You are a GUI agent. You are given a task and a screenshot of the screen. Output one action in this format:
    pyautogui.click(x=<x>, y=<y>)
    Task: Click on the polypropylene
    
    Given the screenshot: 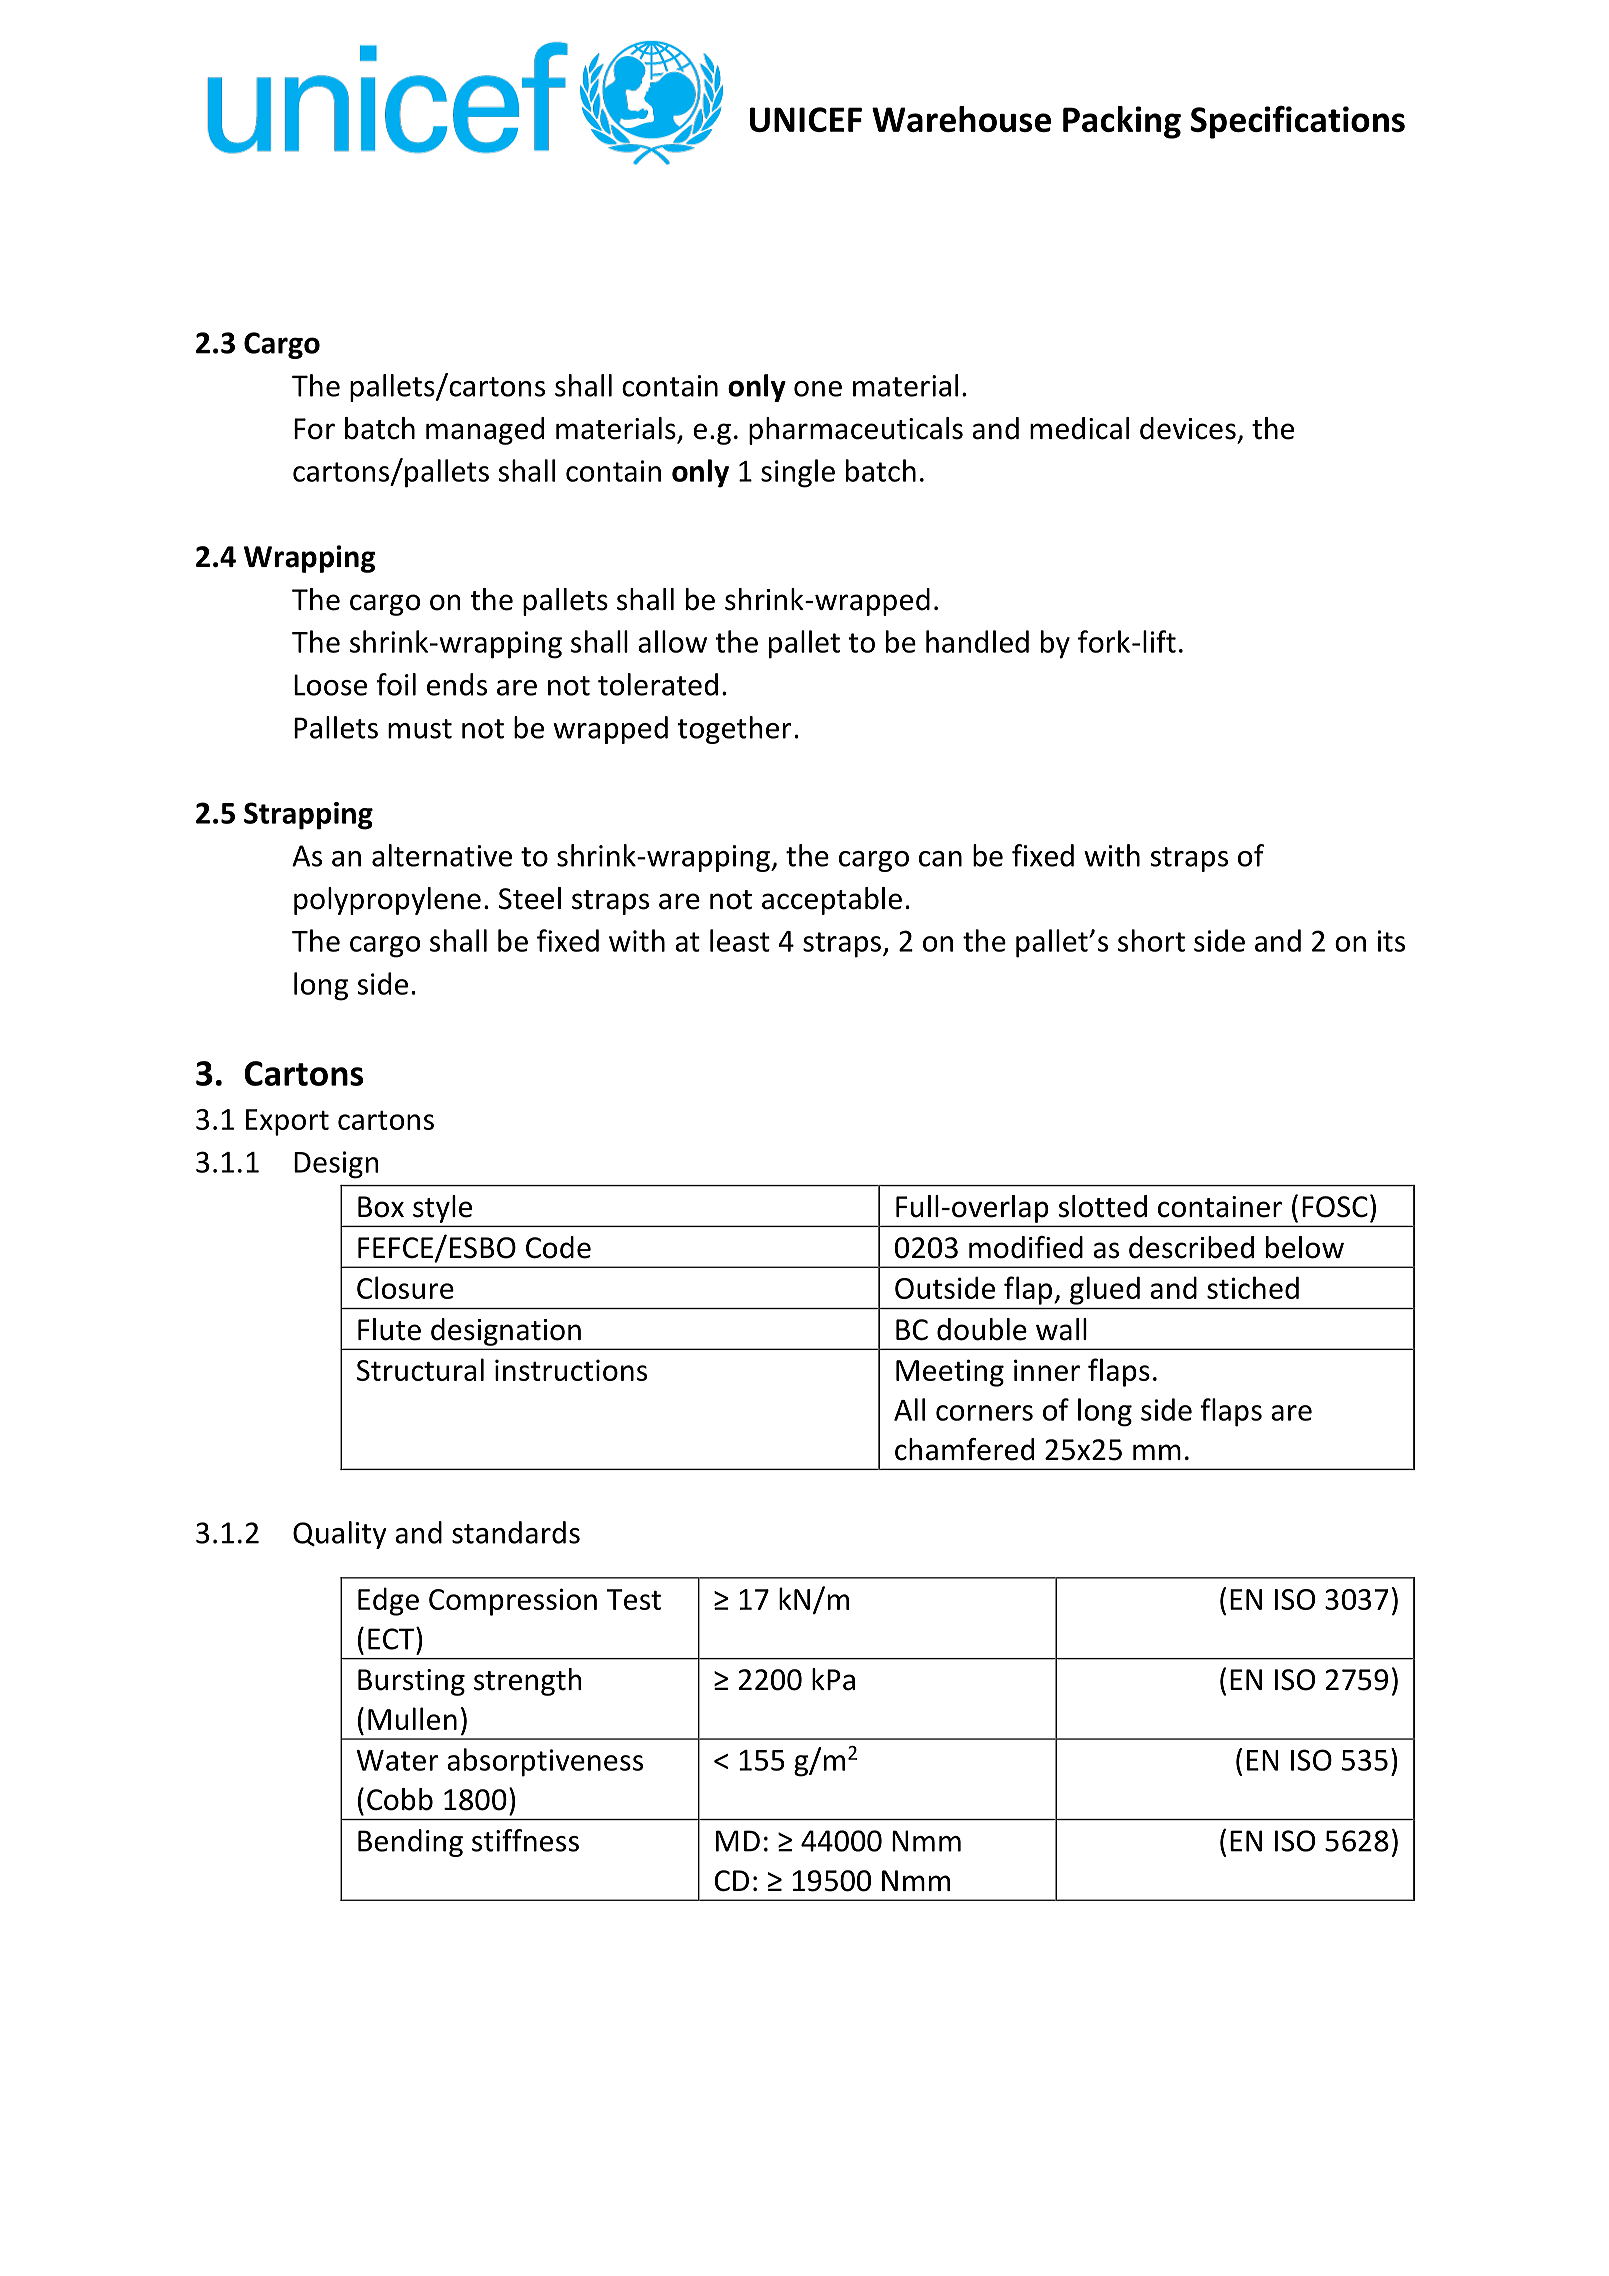 What is the action you would take?
    pyautogui.click(x=387, y=901)
